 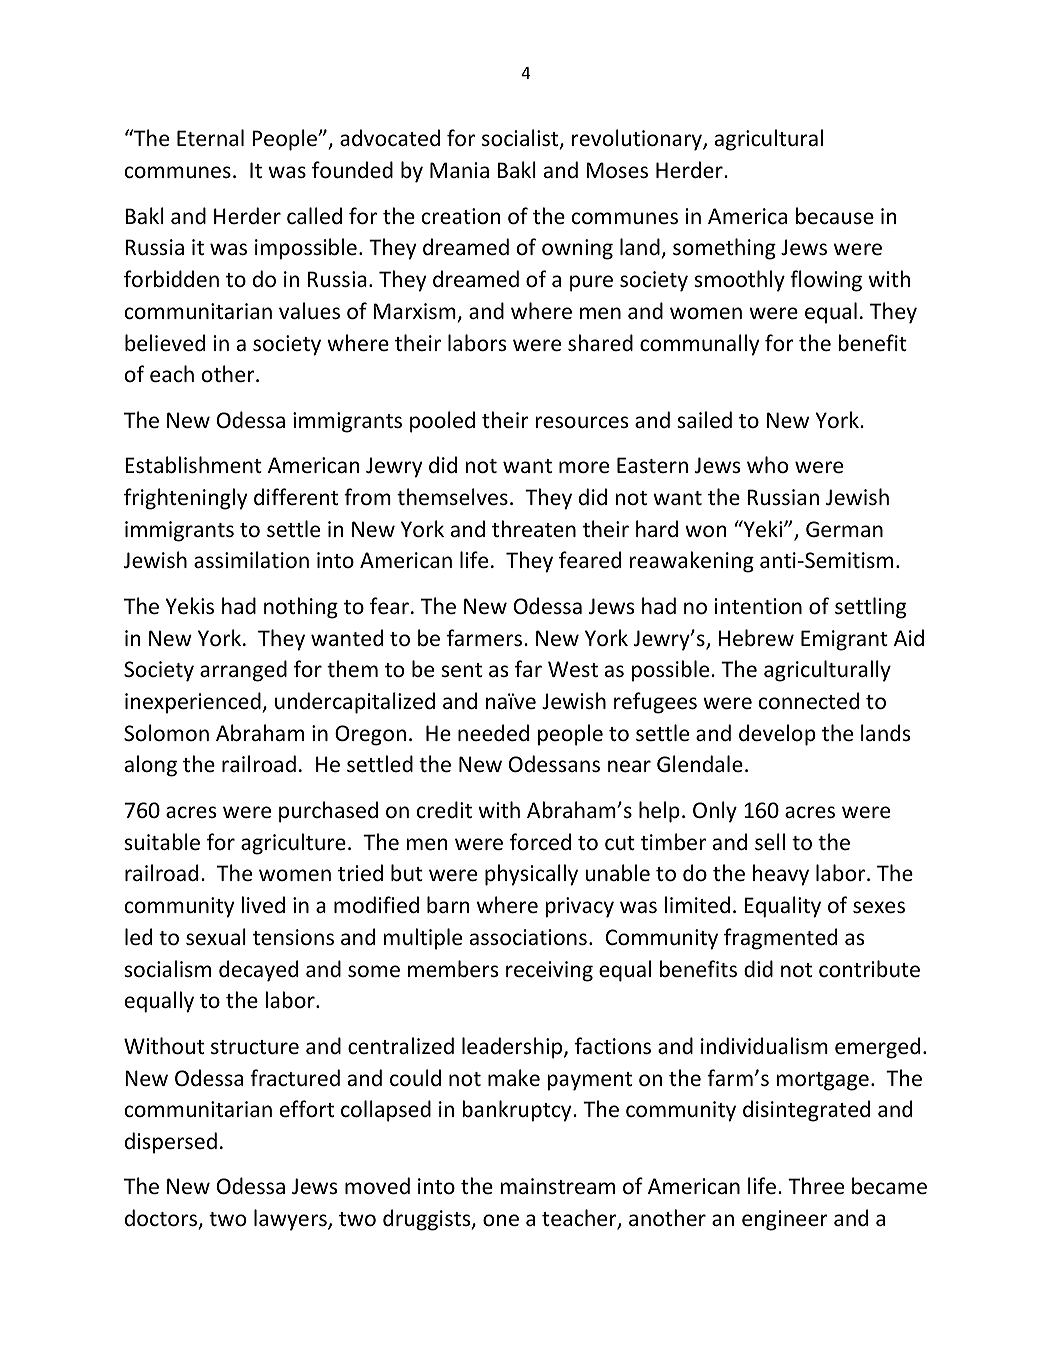 What do you see at coordinates (296, 497) in the screenshot?
I see `different` at bounding box center [296, 497].
